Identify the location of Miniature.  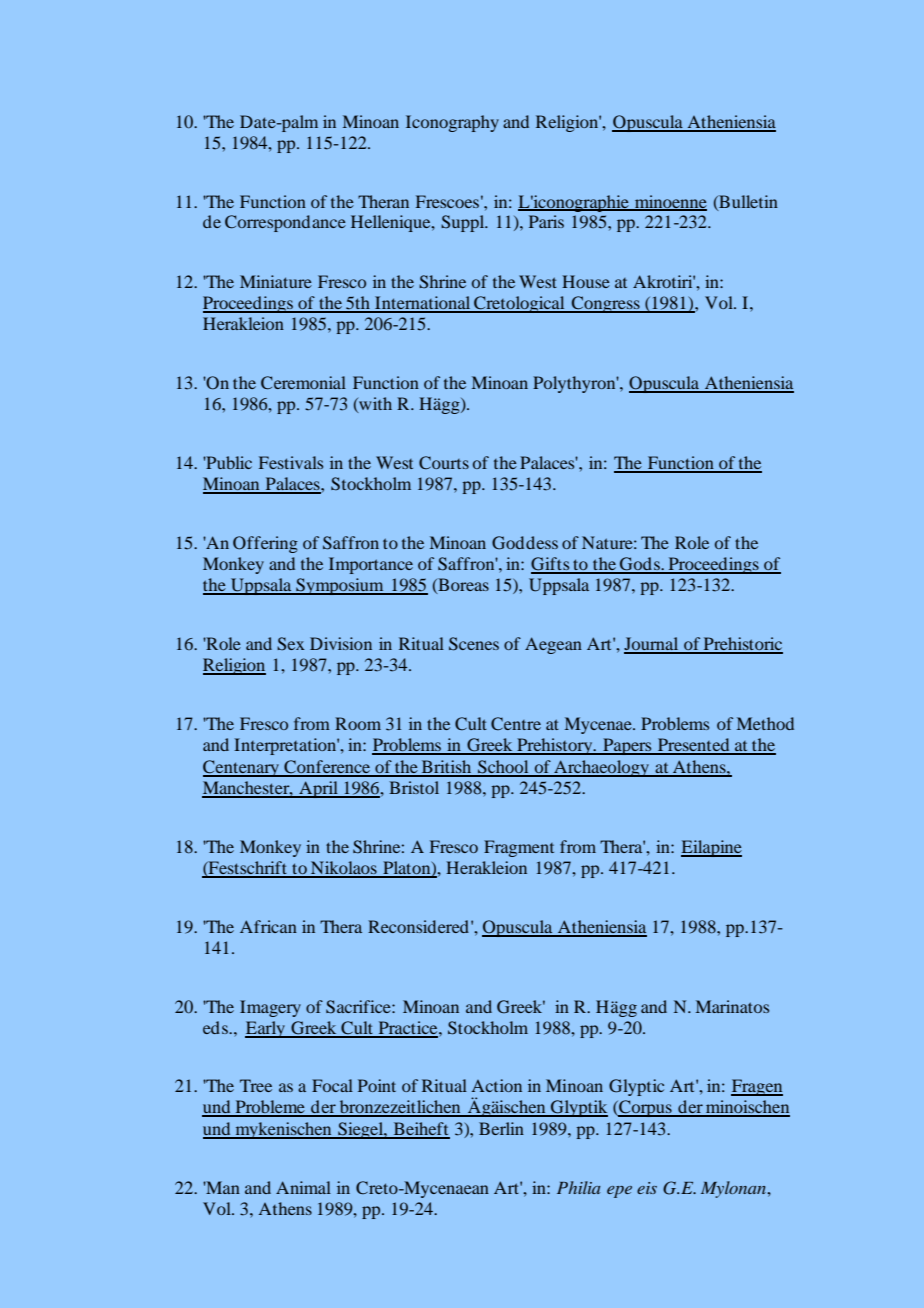
(276, 281).
